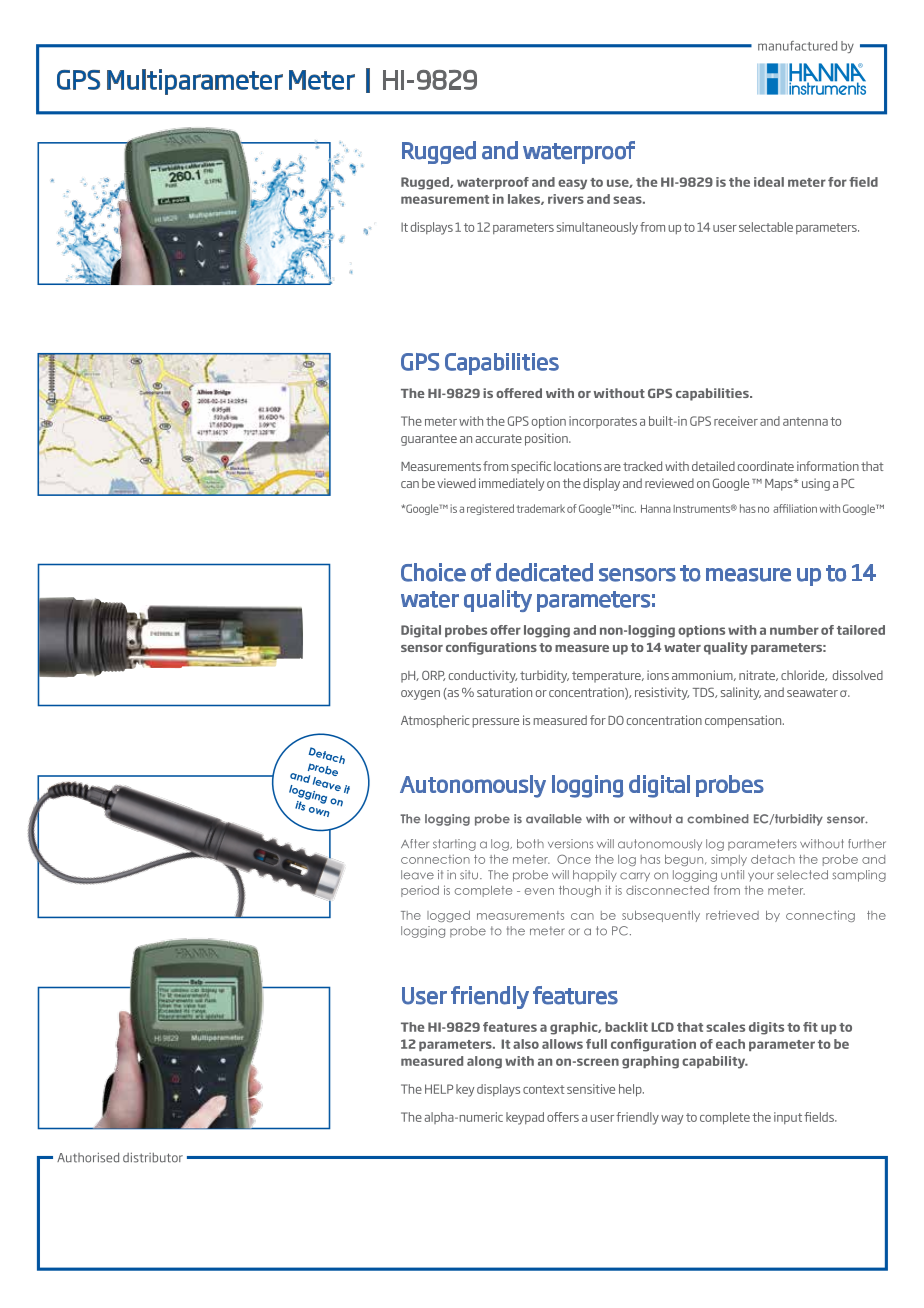  What do you see at coordinates (805, 421) in the screenshot?
I see `antenna` at bounding box center [805, 421].
